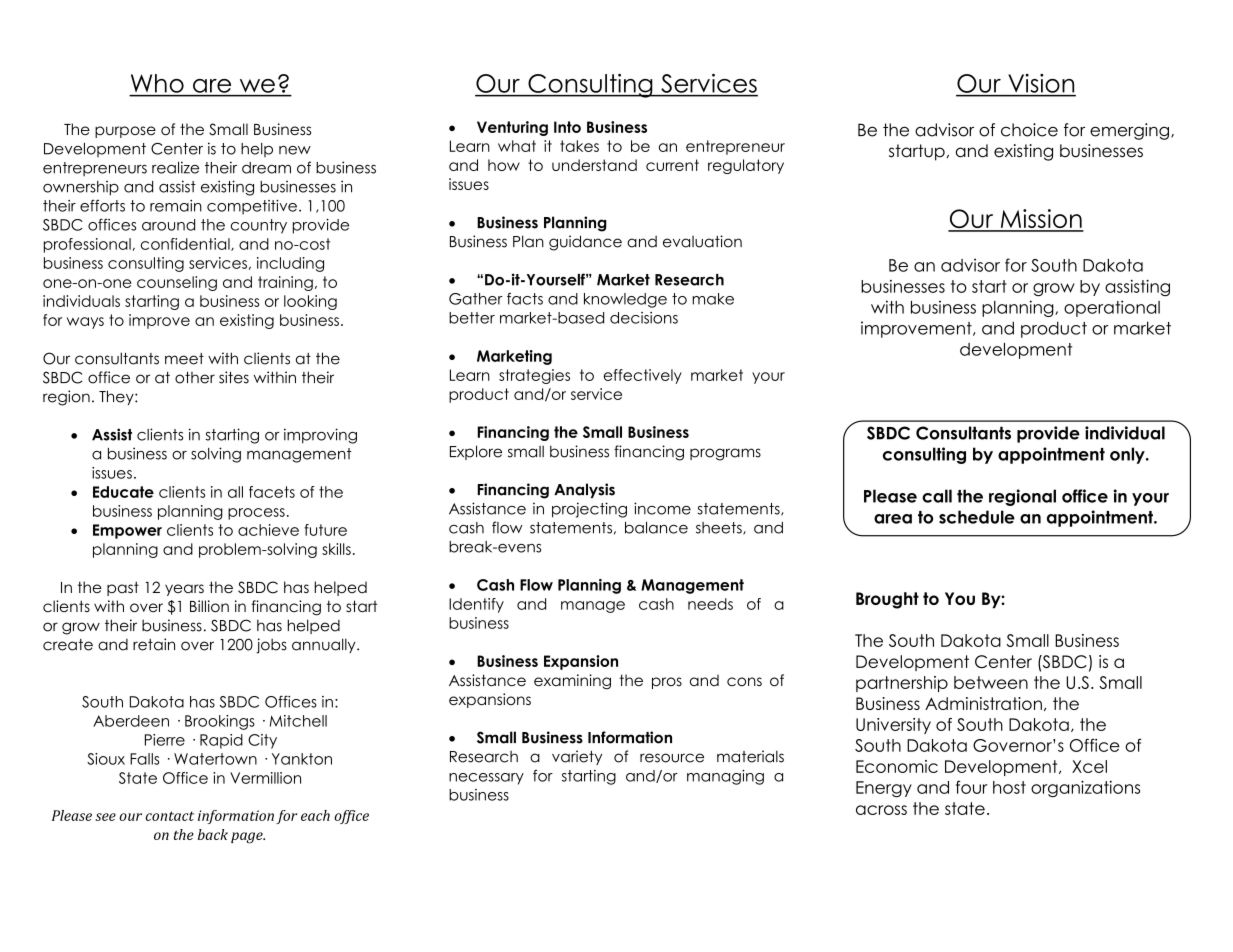  What do you see at coordinates (887, 600) in the screenshot?
I see `Brought` at bounding box center [887, 600].
